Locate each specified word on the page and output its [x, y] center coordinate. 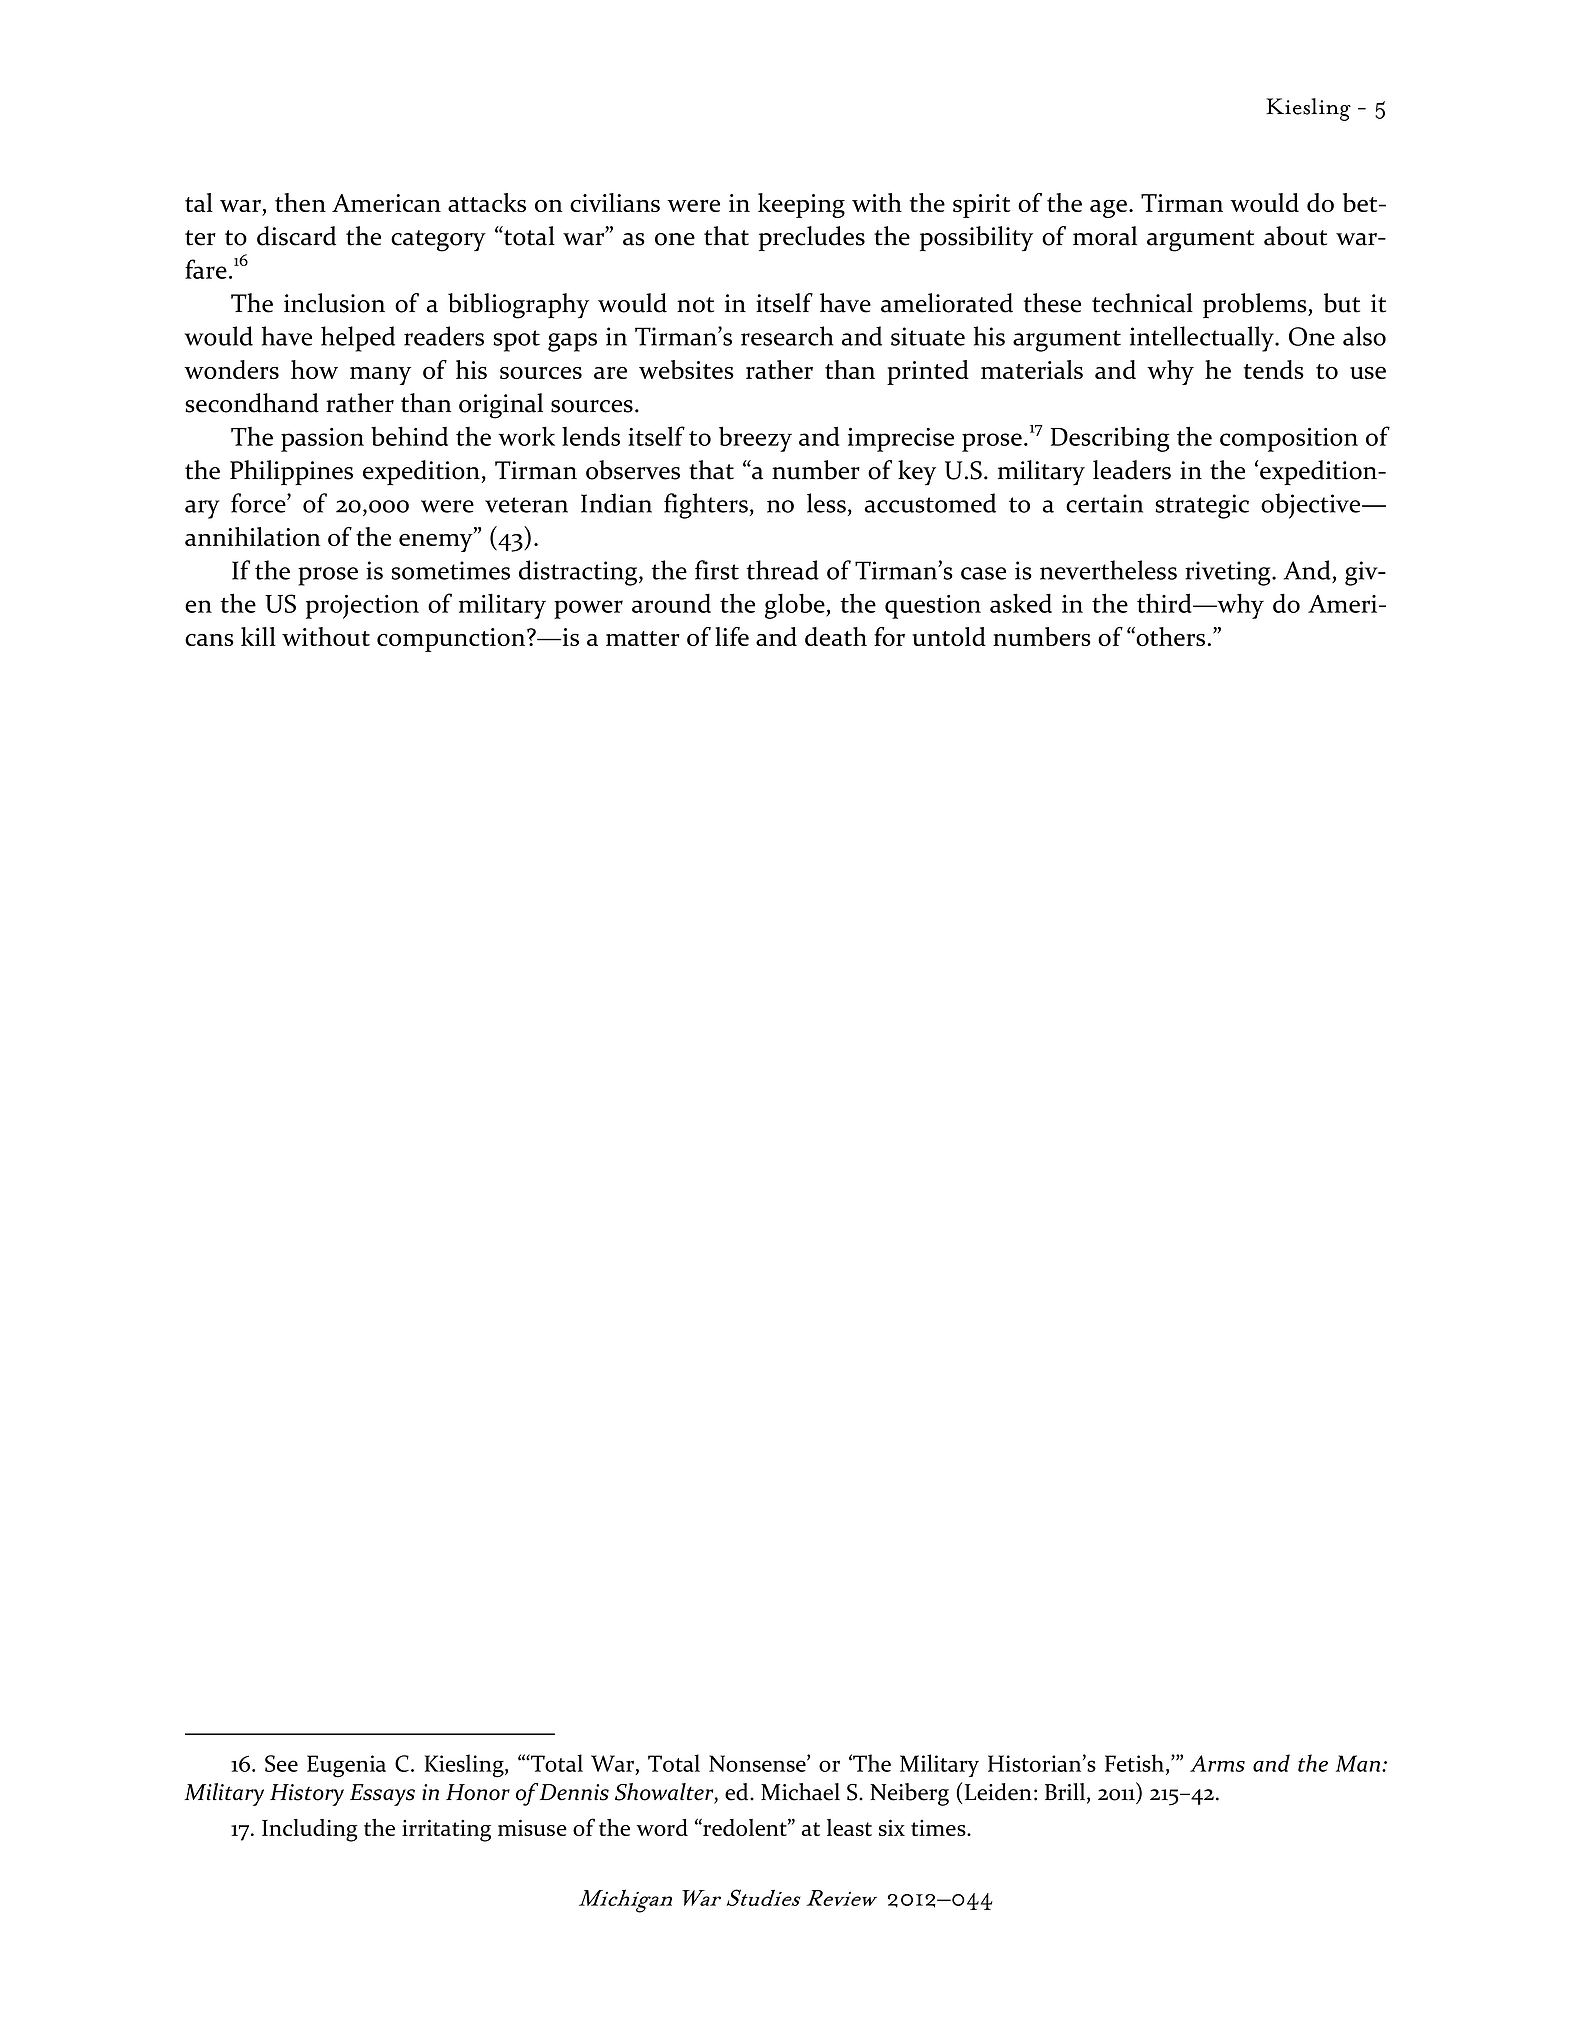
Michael [800, 1792]
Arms [1217, 1763]
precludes [812, 238]
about [1295, 236]
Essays [382, 1795]
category [438, 241]
